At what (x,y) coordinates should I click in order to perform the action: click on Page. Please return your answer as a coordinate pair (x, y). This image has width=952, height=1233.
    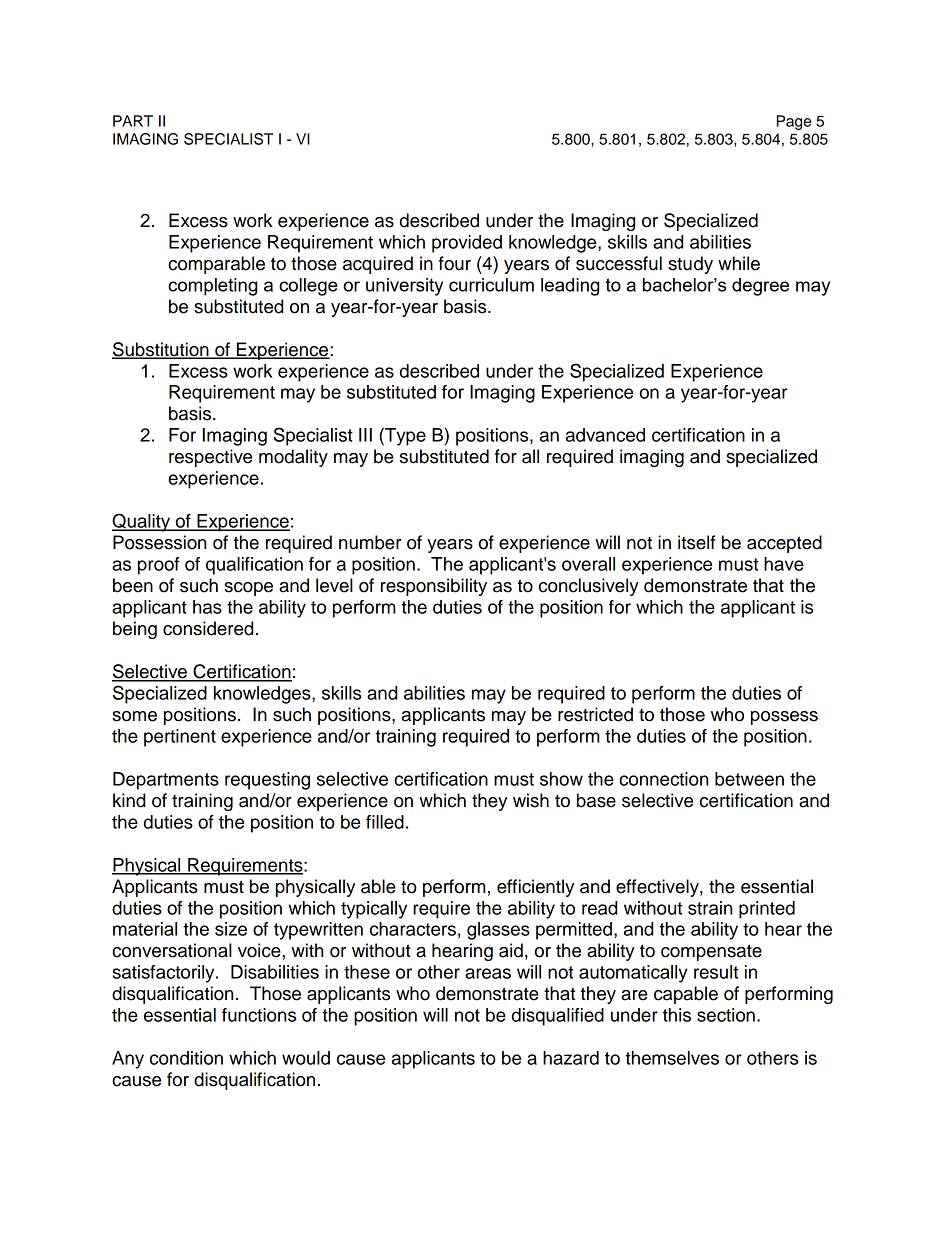
    Looking at the image, I should click on (794, 122).
